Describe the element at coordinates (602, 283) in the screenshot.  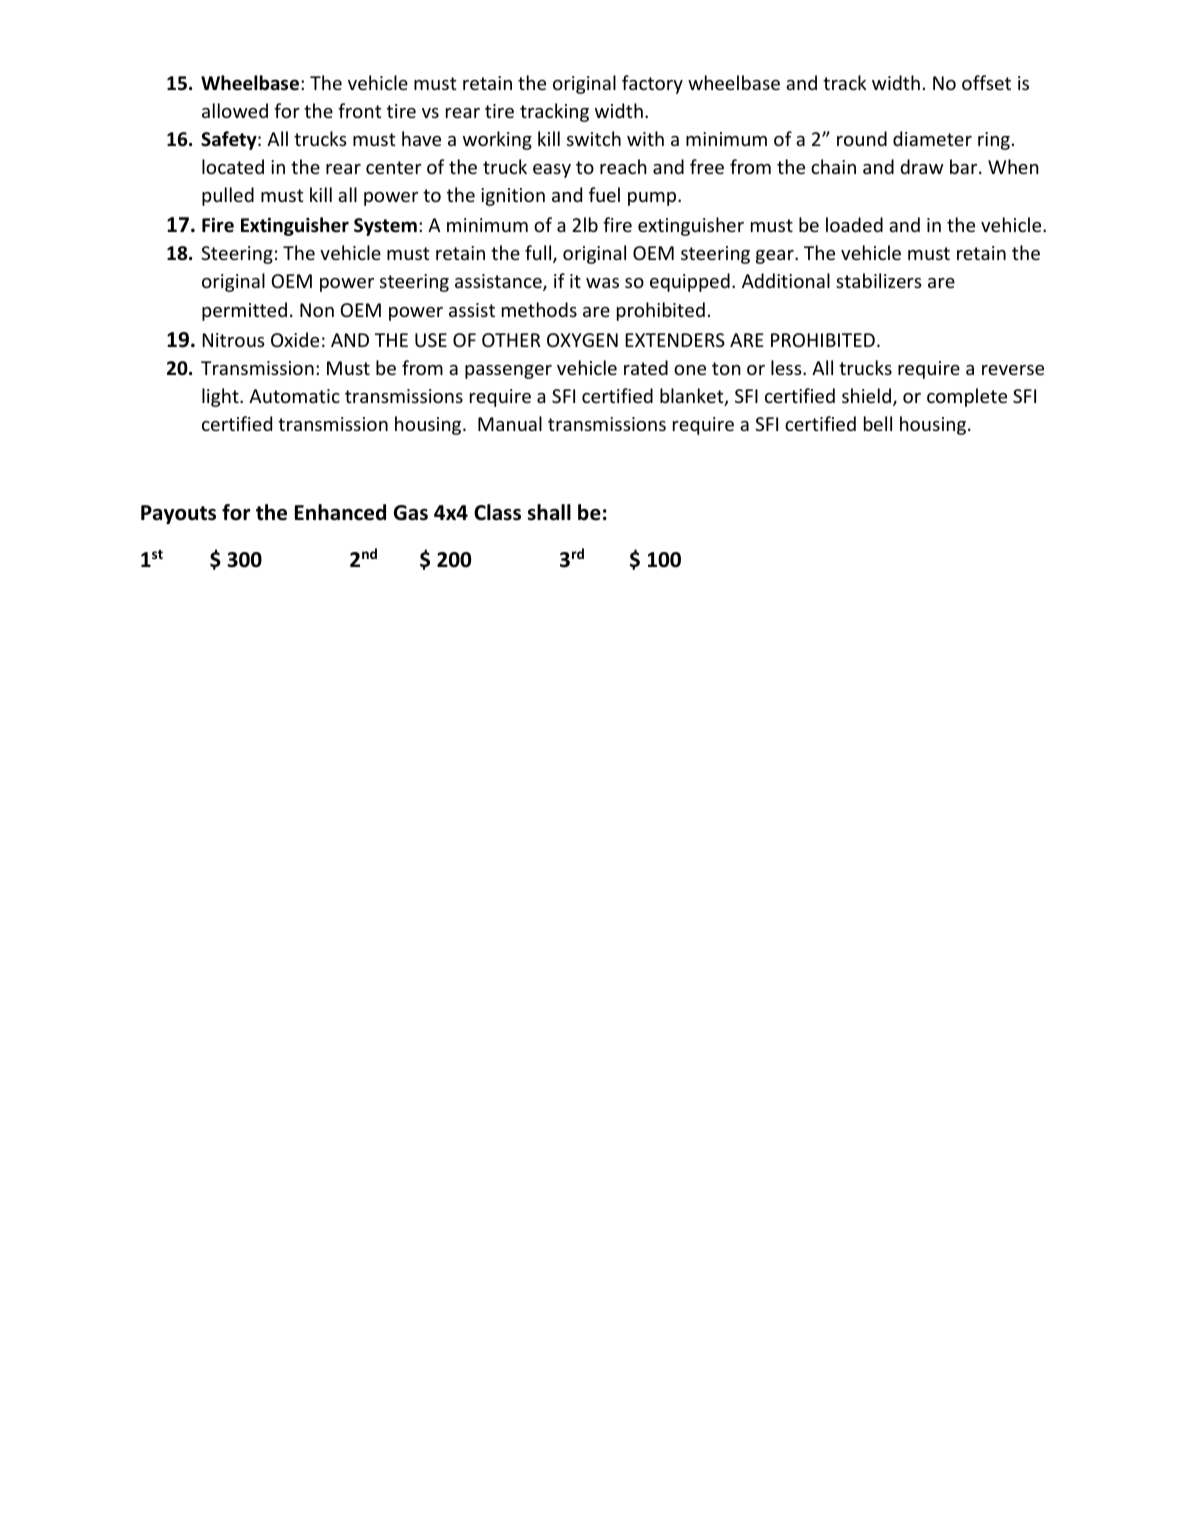
I see `was` at that location.
